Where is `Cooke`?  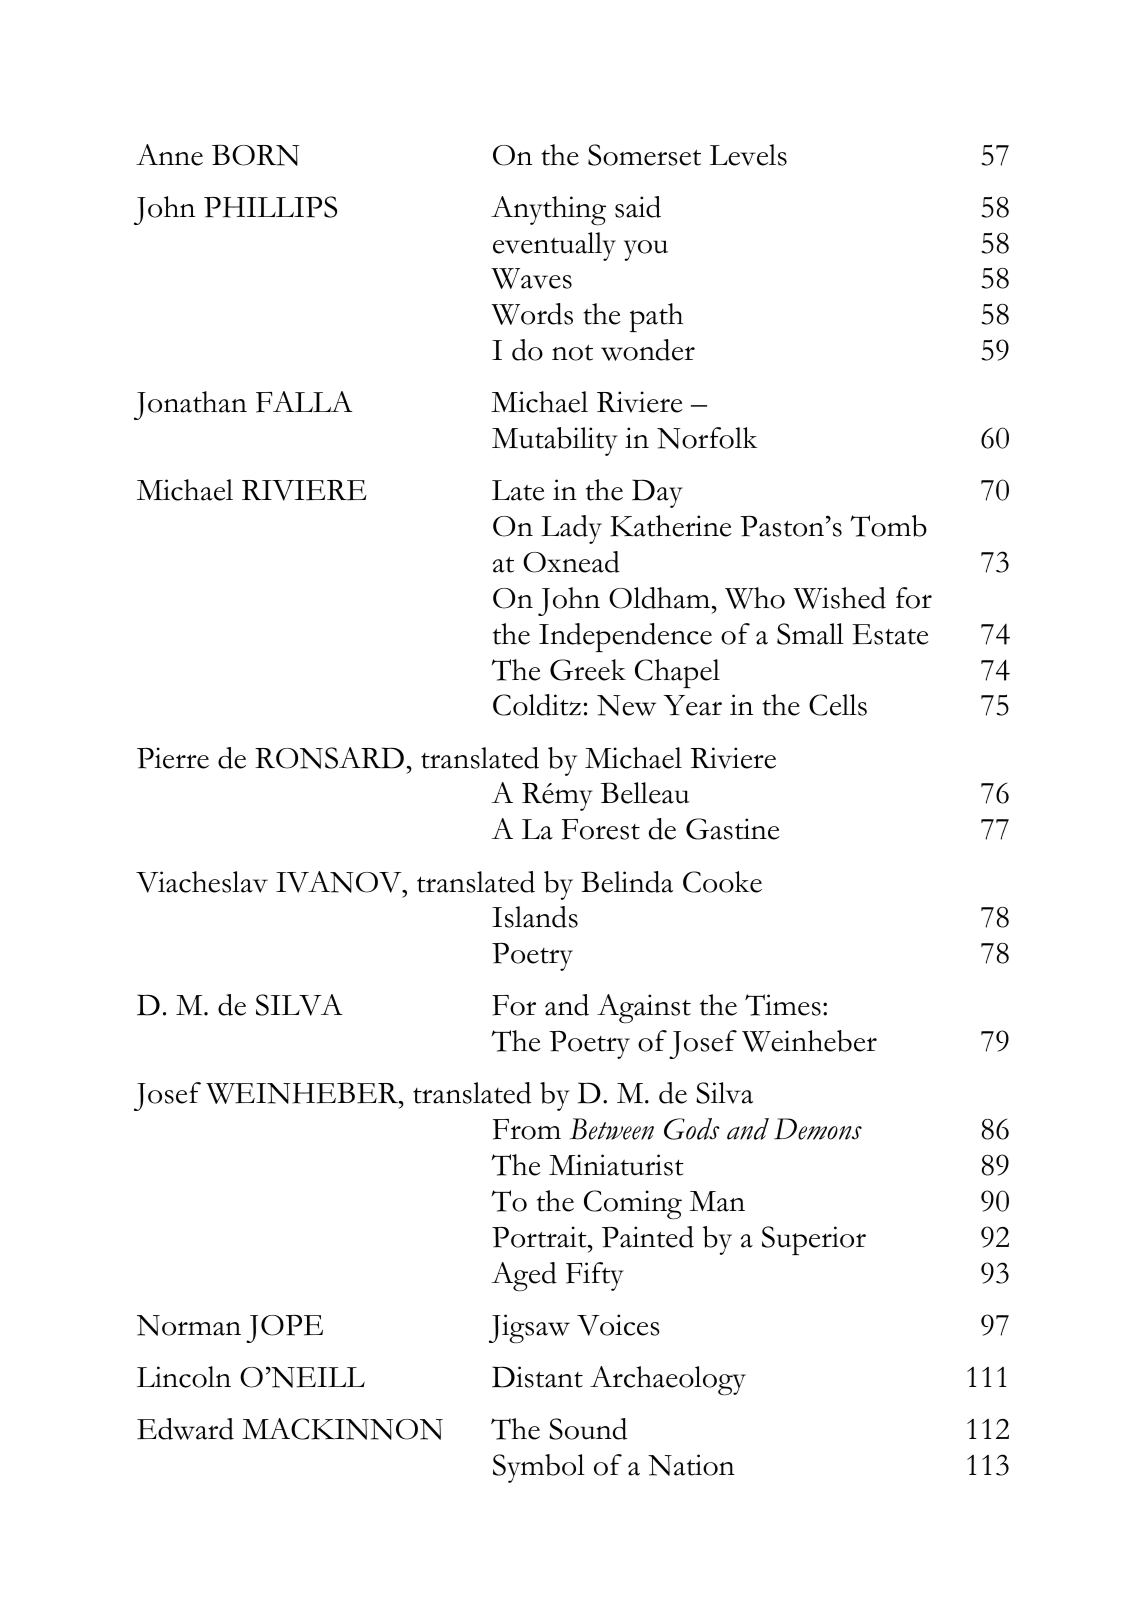 Cooke is located at coordinates (722, 882).
